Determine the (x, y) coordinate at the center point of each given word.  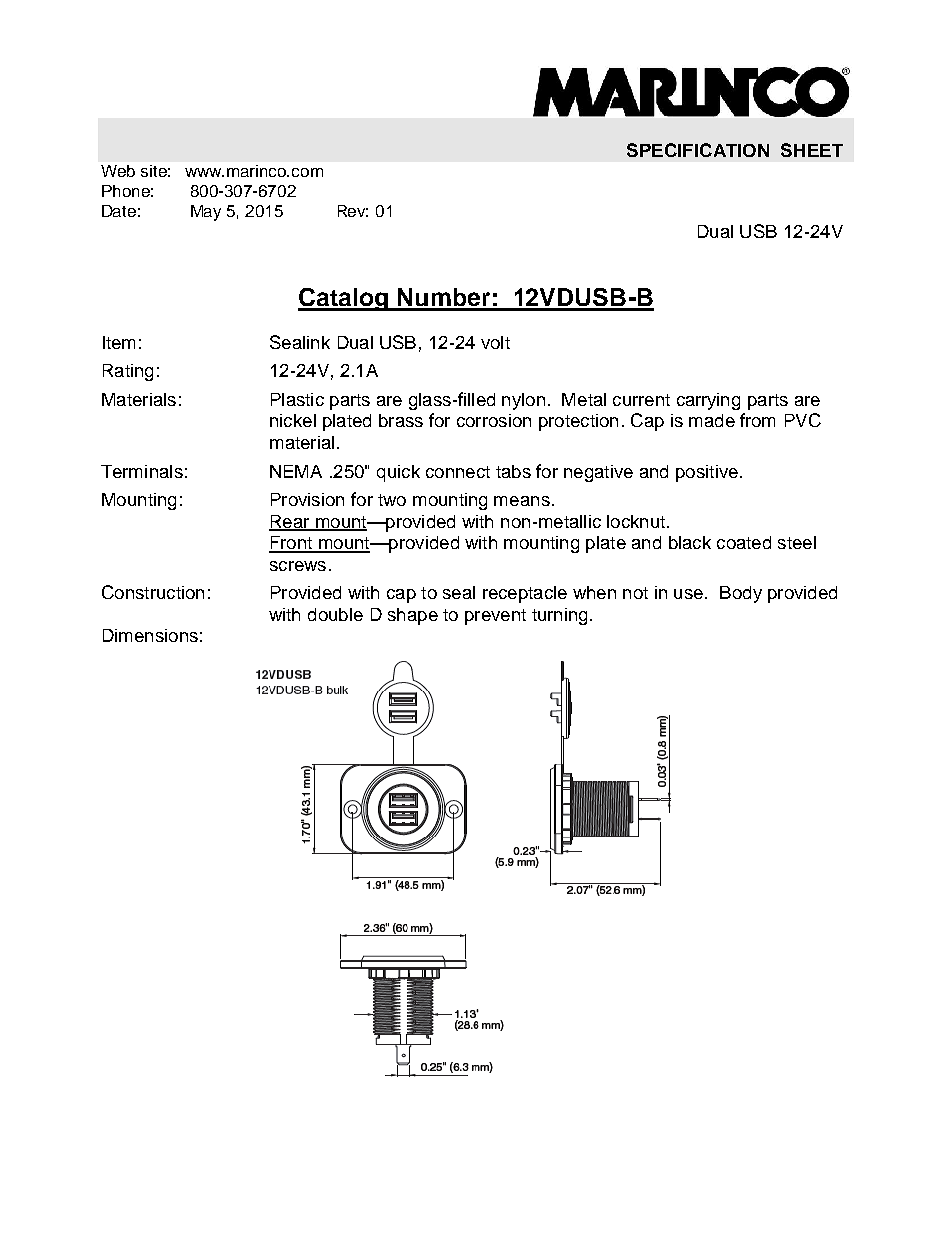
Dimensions (150, 635)
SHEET (812, 150)
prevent (495, 617)
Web (118, 171)
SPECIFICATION (698, 150)
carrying (708, 401)
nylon (523, 401)
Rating (128, 372)
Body (741, 594)
